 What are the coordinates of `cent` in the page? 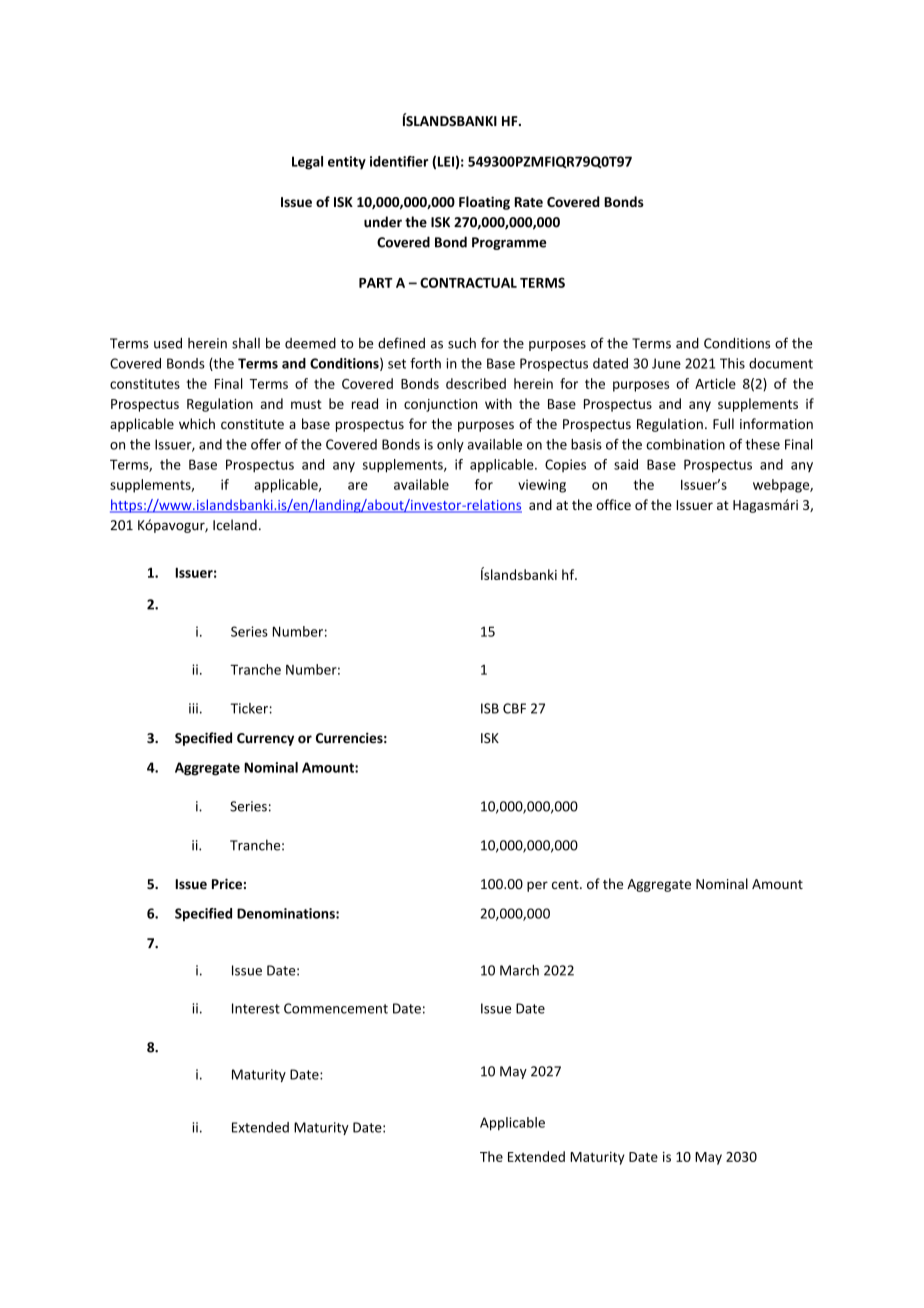 It's located at (566, 884).
